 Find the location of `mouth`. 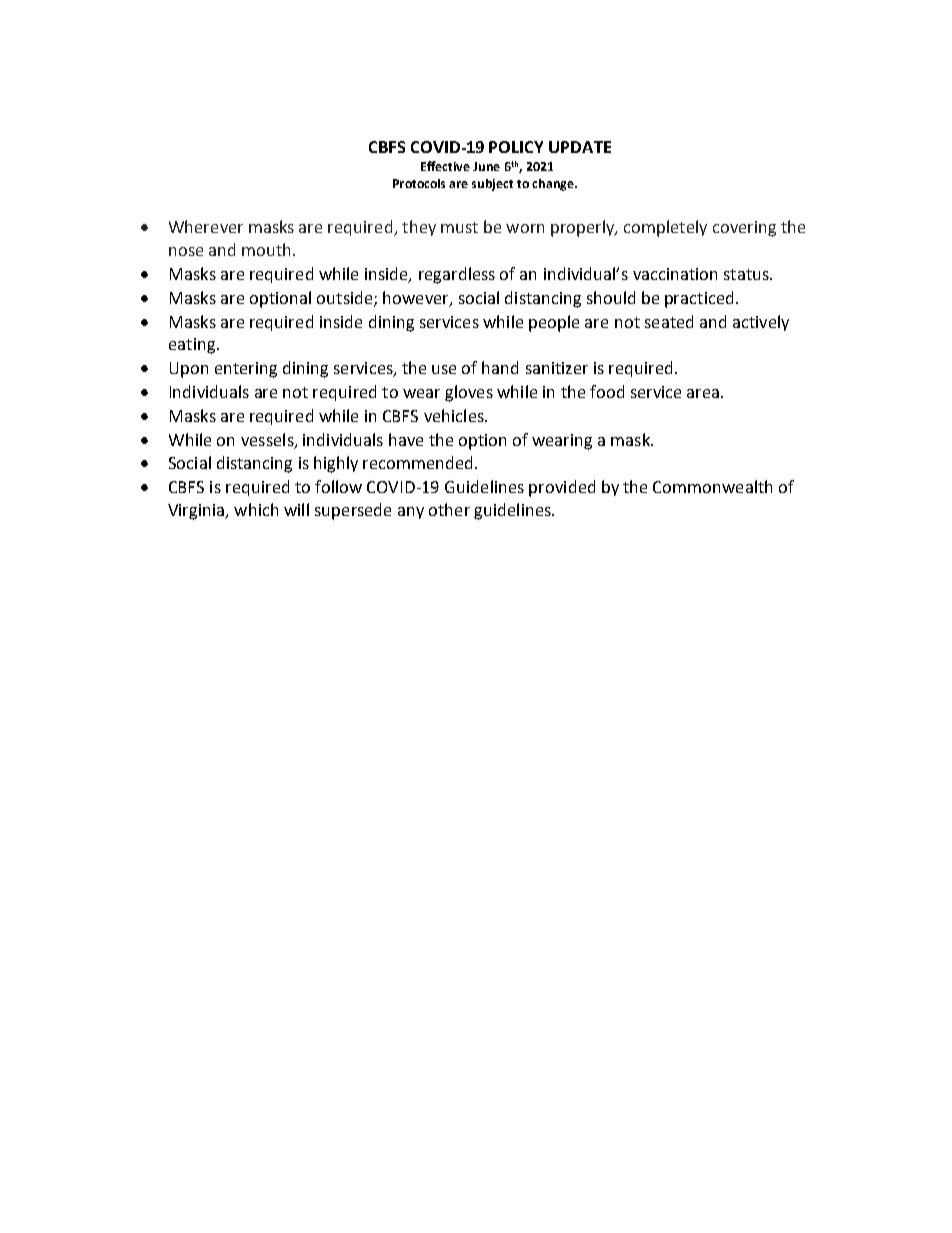

mouth is located at coordinates (266, 249).
